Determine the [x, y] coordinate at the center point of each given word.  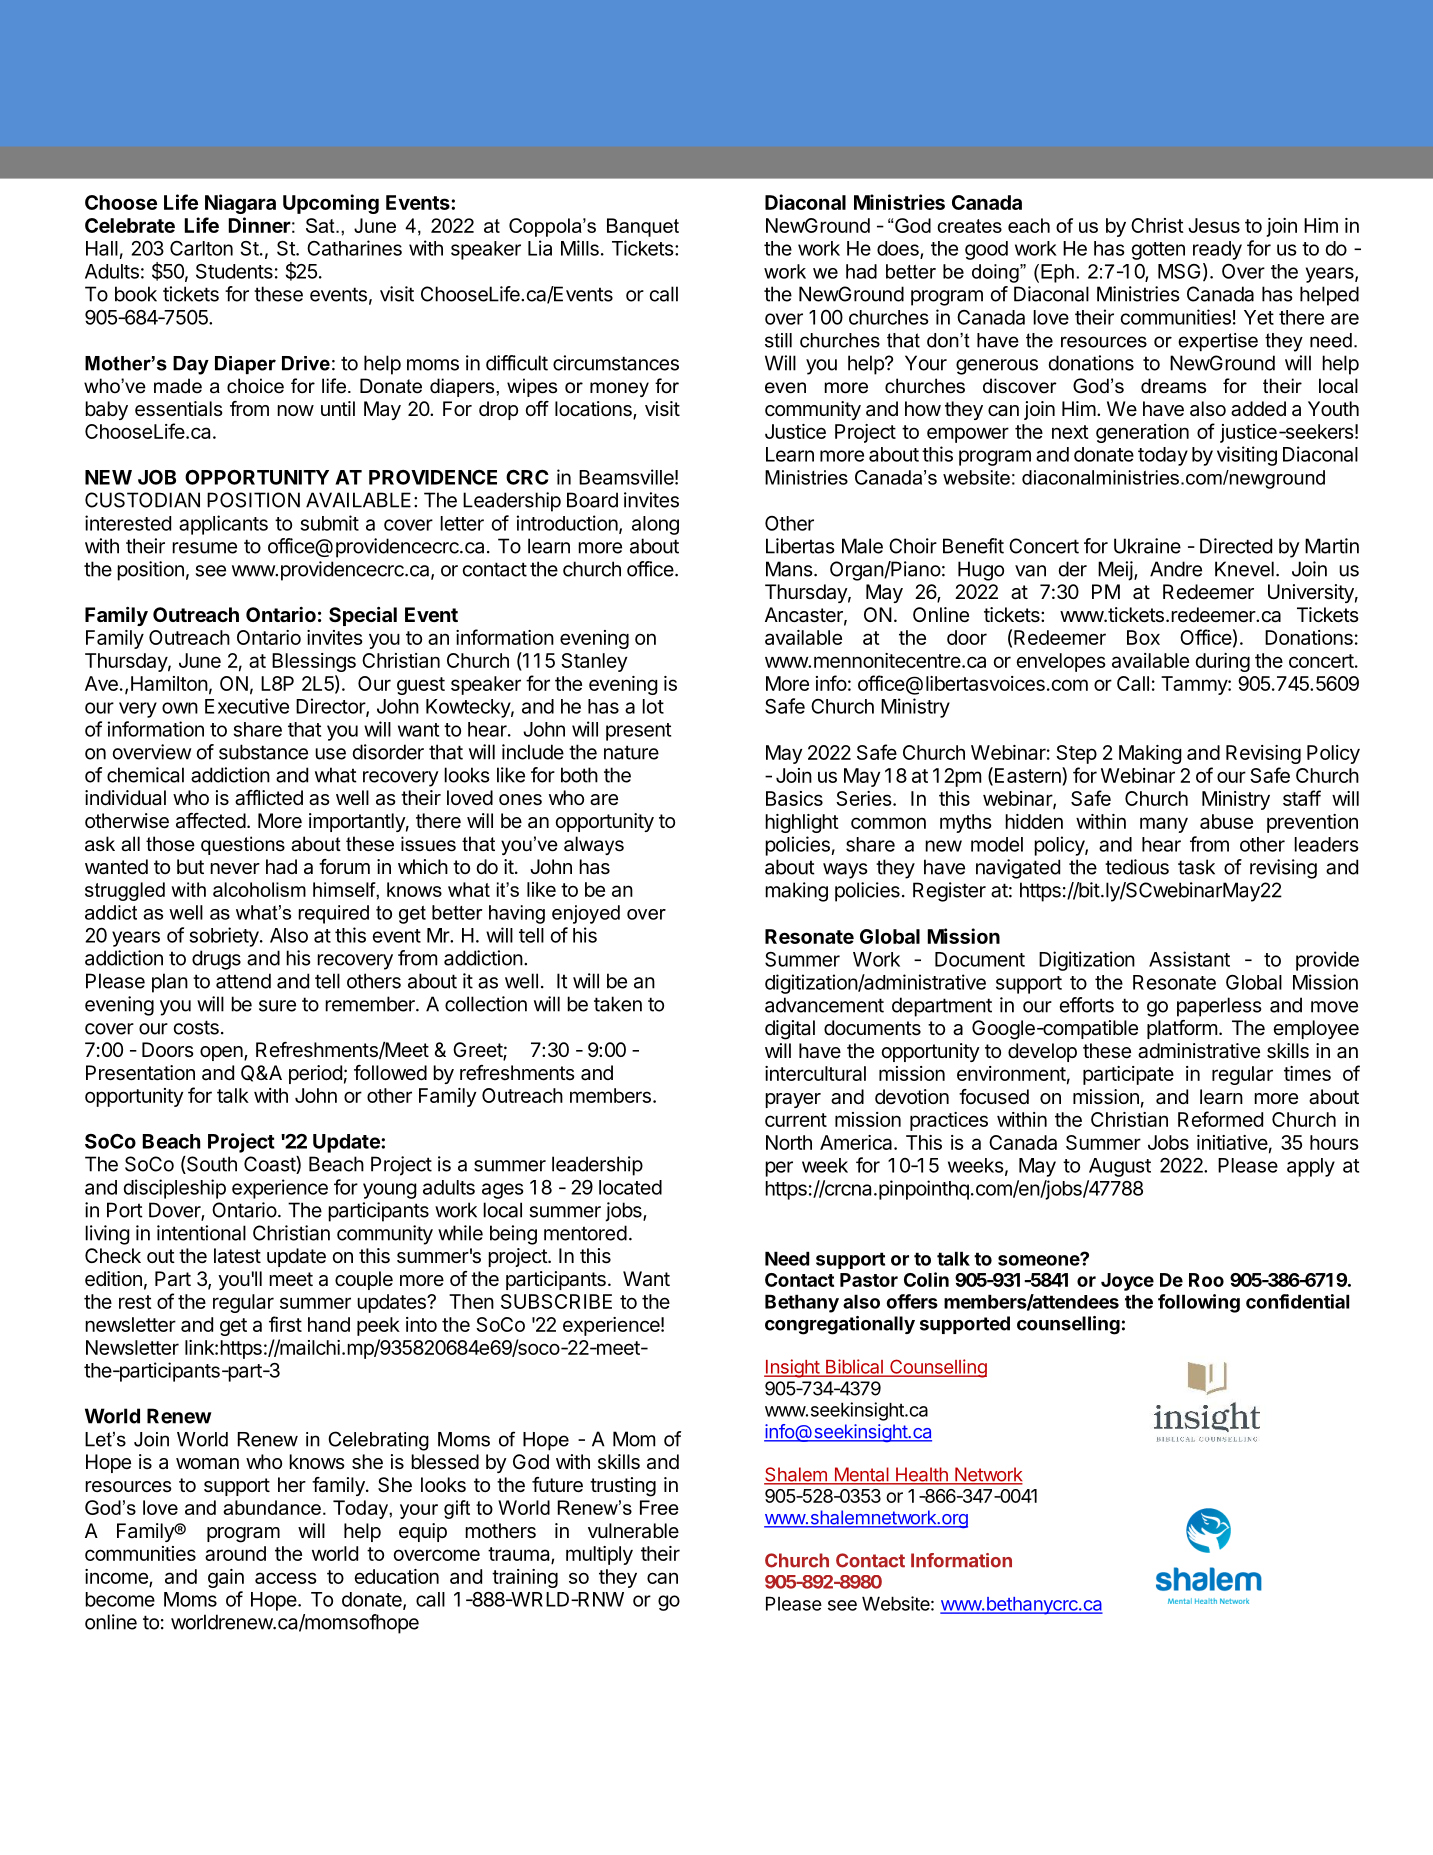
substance [263, 752]
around [235, 1553]
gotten [1158, 251]
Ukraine [1147, 546]
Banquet [643, 227]
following [1199, 1303]
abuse [1226, 821]
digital [790, 1030]
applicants [223, 525]
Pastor [869, 1280]
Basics [794, 798]
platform [1182, 1029]
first [285, 1324]
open [222, 1053]
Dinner [260, 225]
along [655, 525]
